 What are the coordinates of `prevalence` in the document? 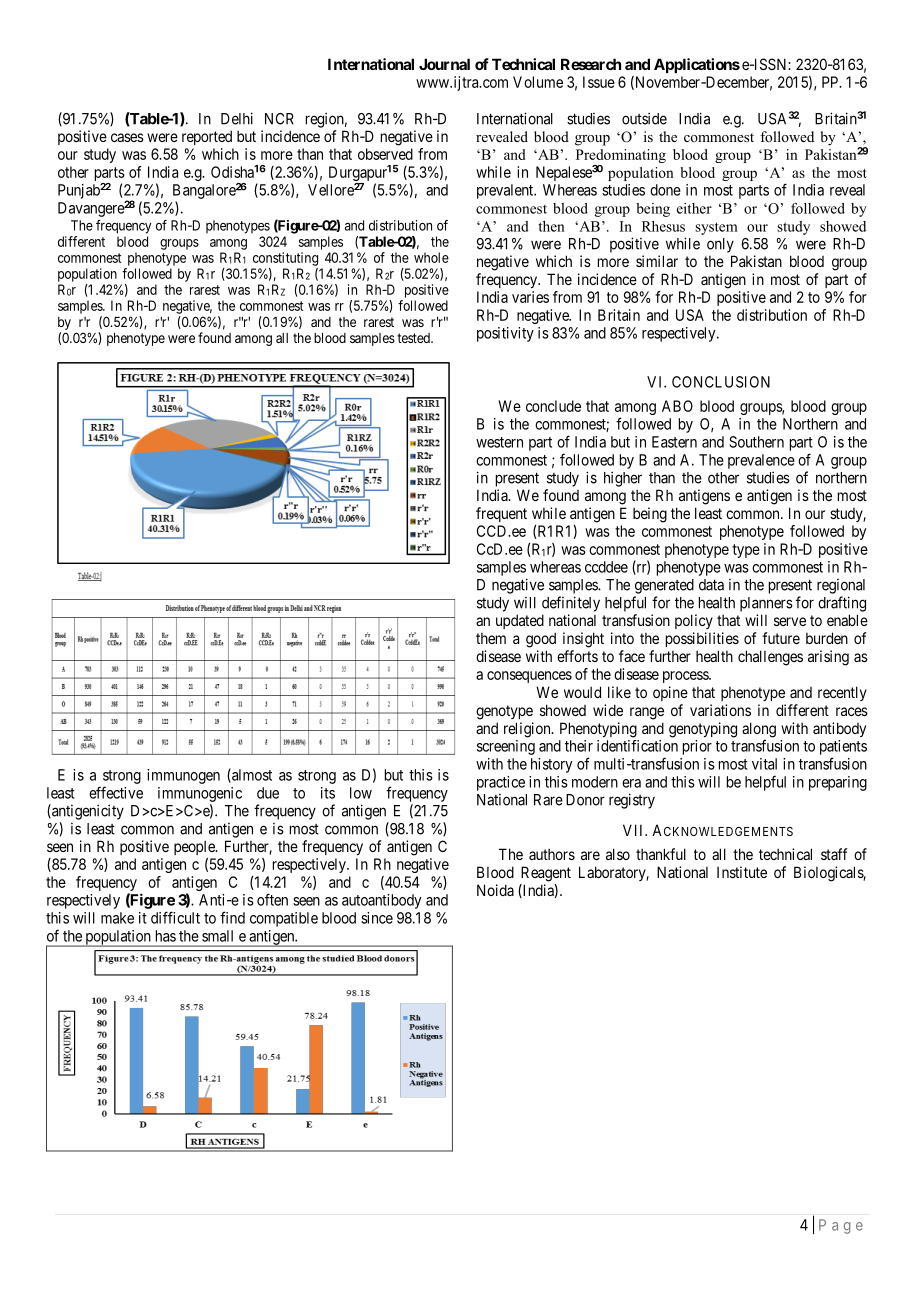 It's located at (761, 461).
